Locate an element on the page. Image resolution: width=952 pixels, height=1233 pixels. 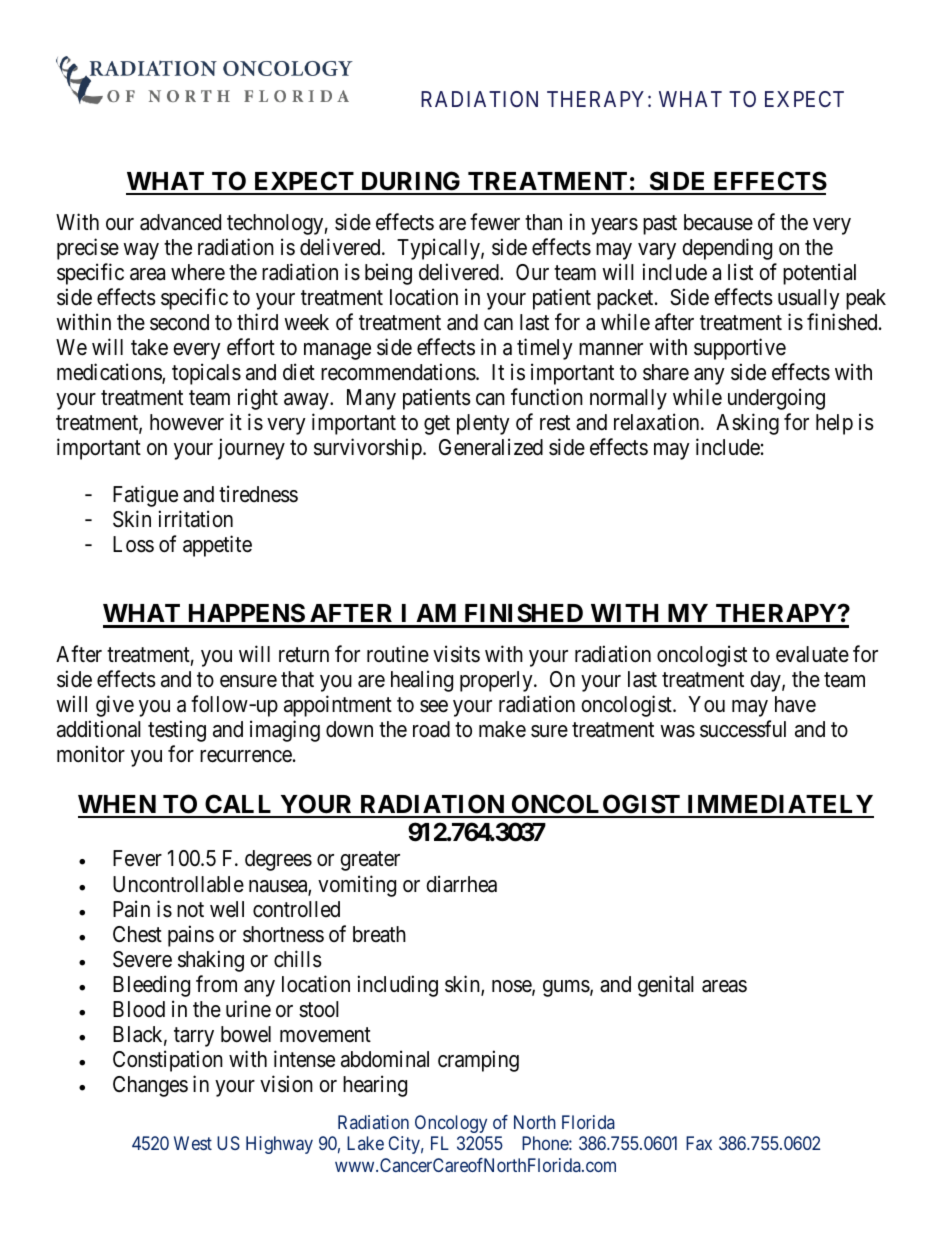
fewer is located at coordinates (495, 222).
